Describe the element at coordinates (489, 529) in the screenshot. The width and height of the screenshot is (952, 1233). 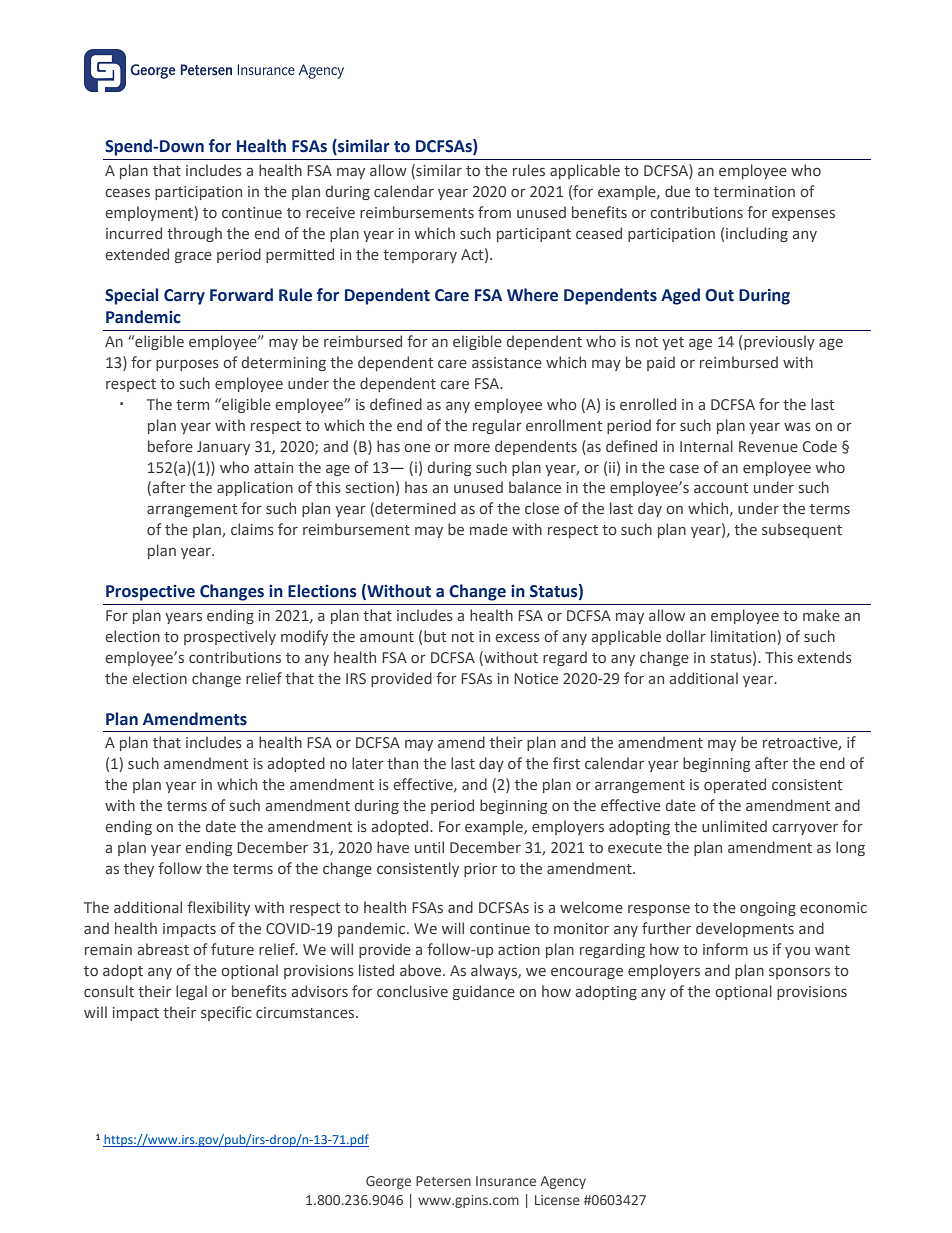
I see `made` at that location.
